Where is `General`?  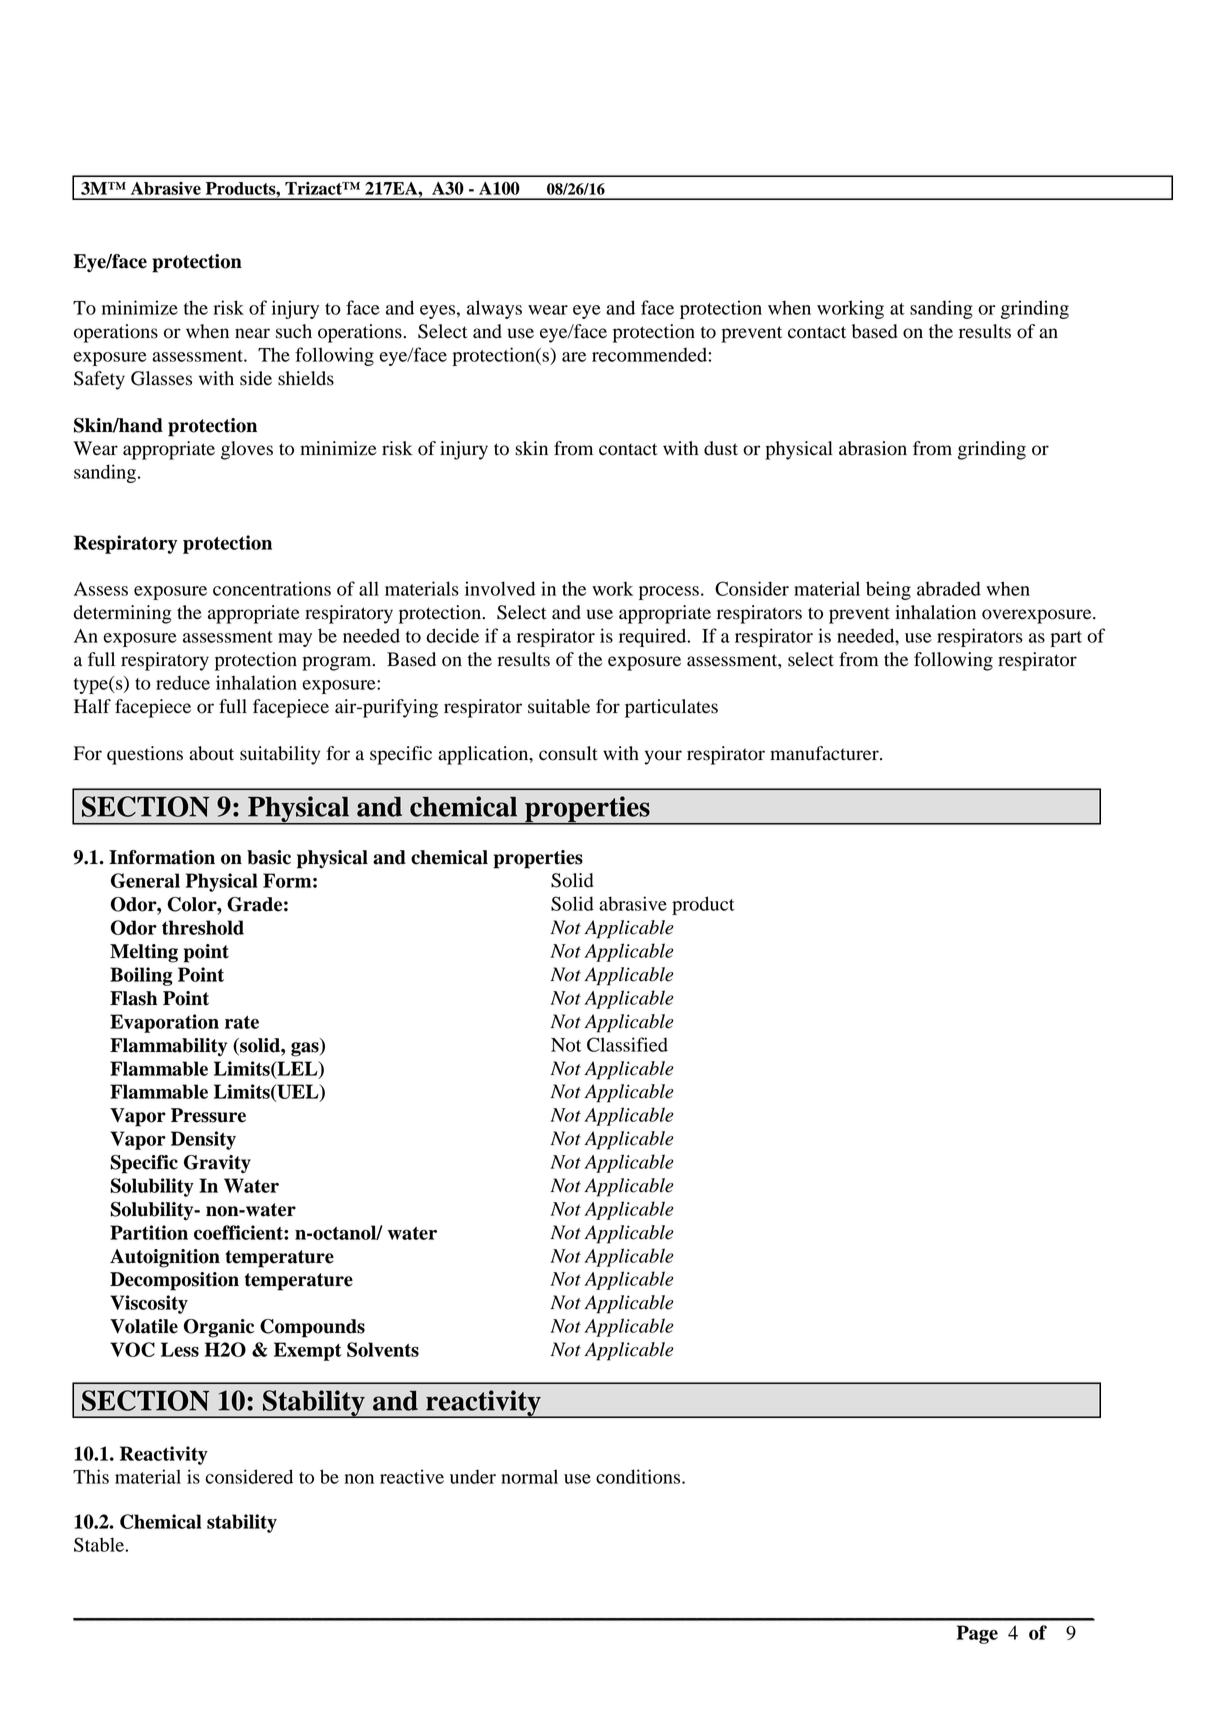
General is located at coordinates (145, 880).
